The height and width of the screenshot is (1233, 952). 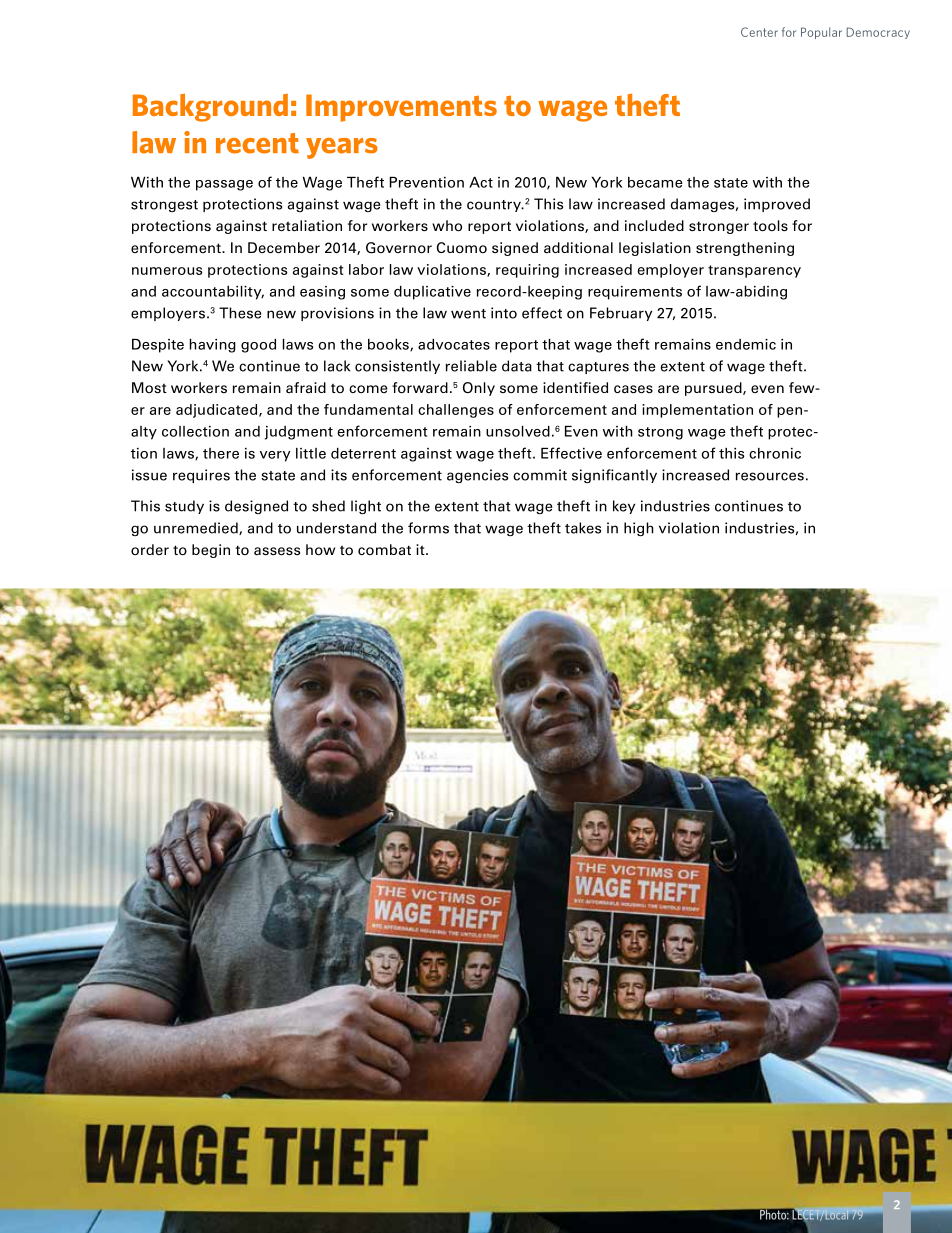 I want to click on begin, so click(x=211, y=551).
